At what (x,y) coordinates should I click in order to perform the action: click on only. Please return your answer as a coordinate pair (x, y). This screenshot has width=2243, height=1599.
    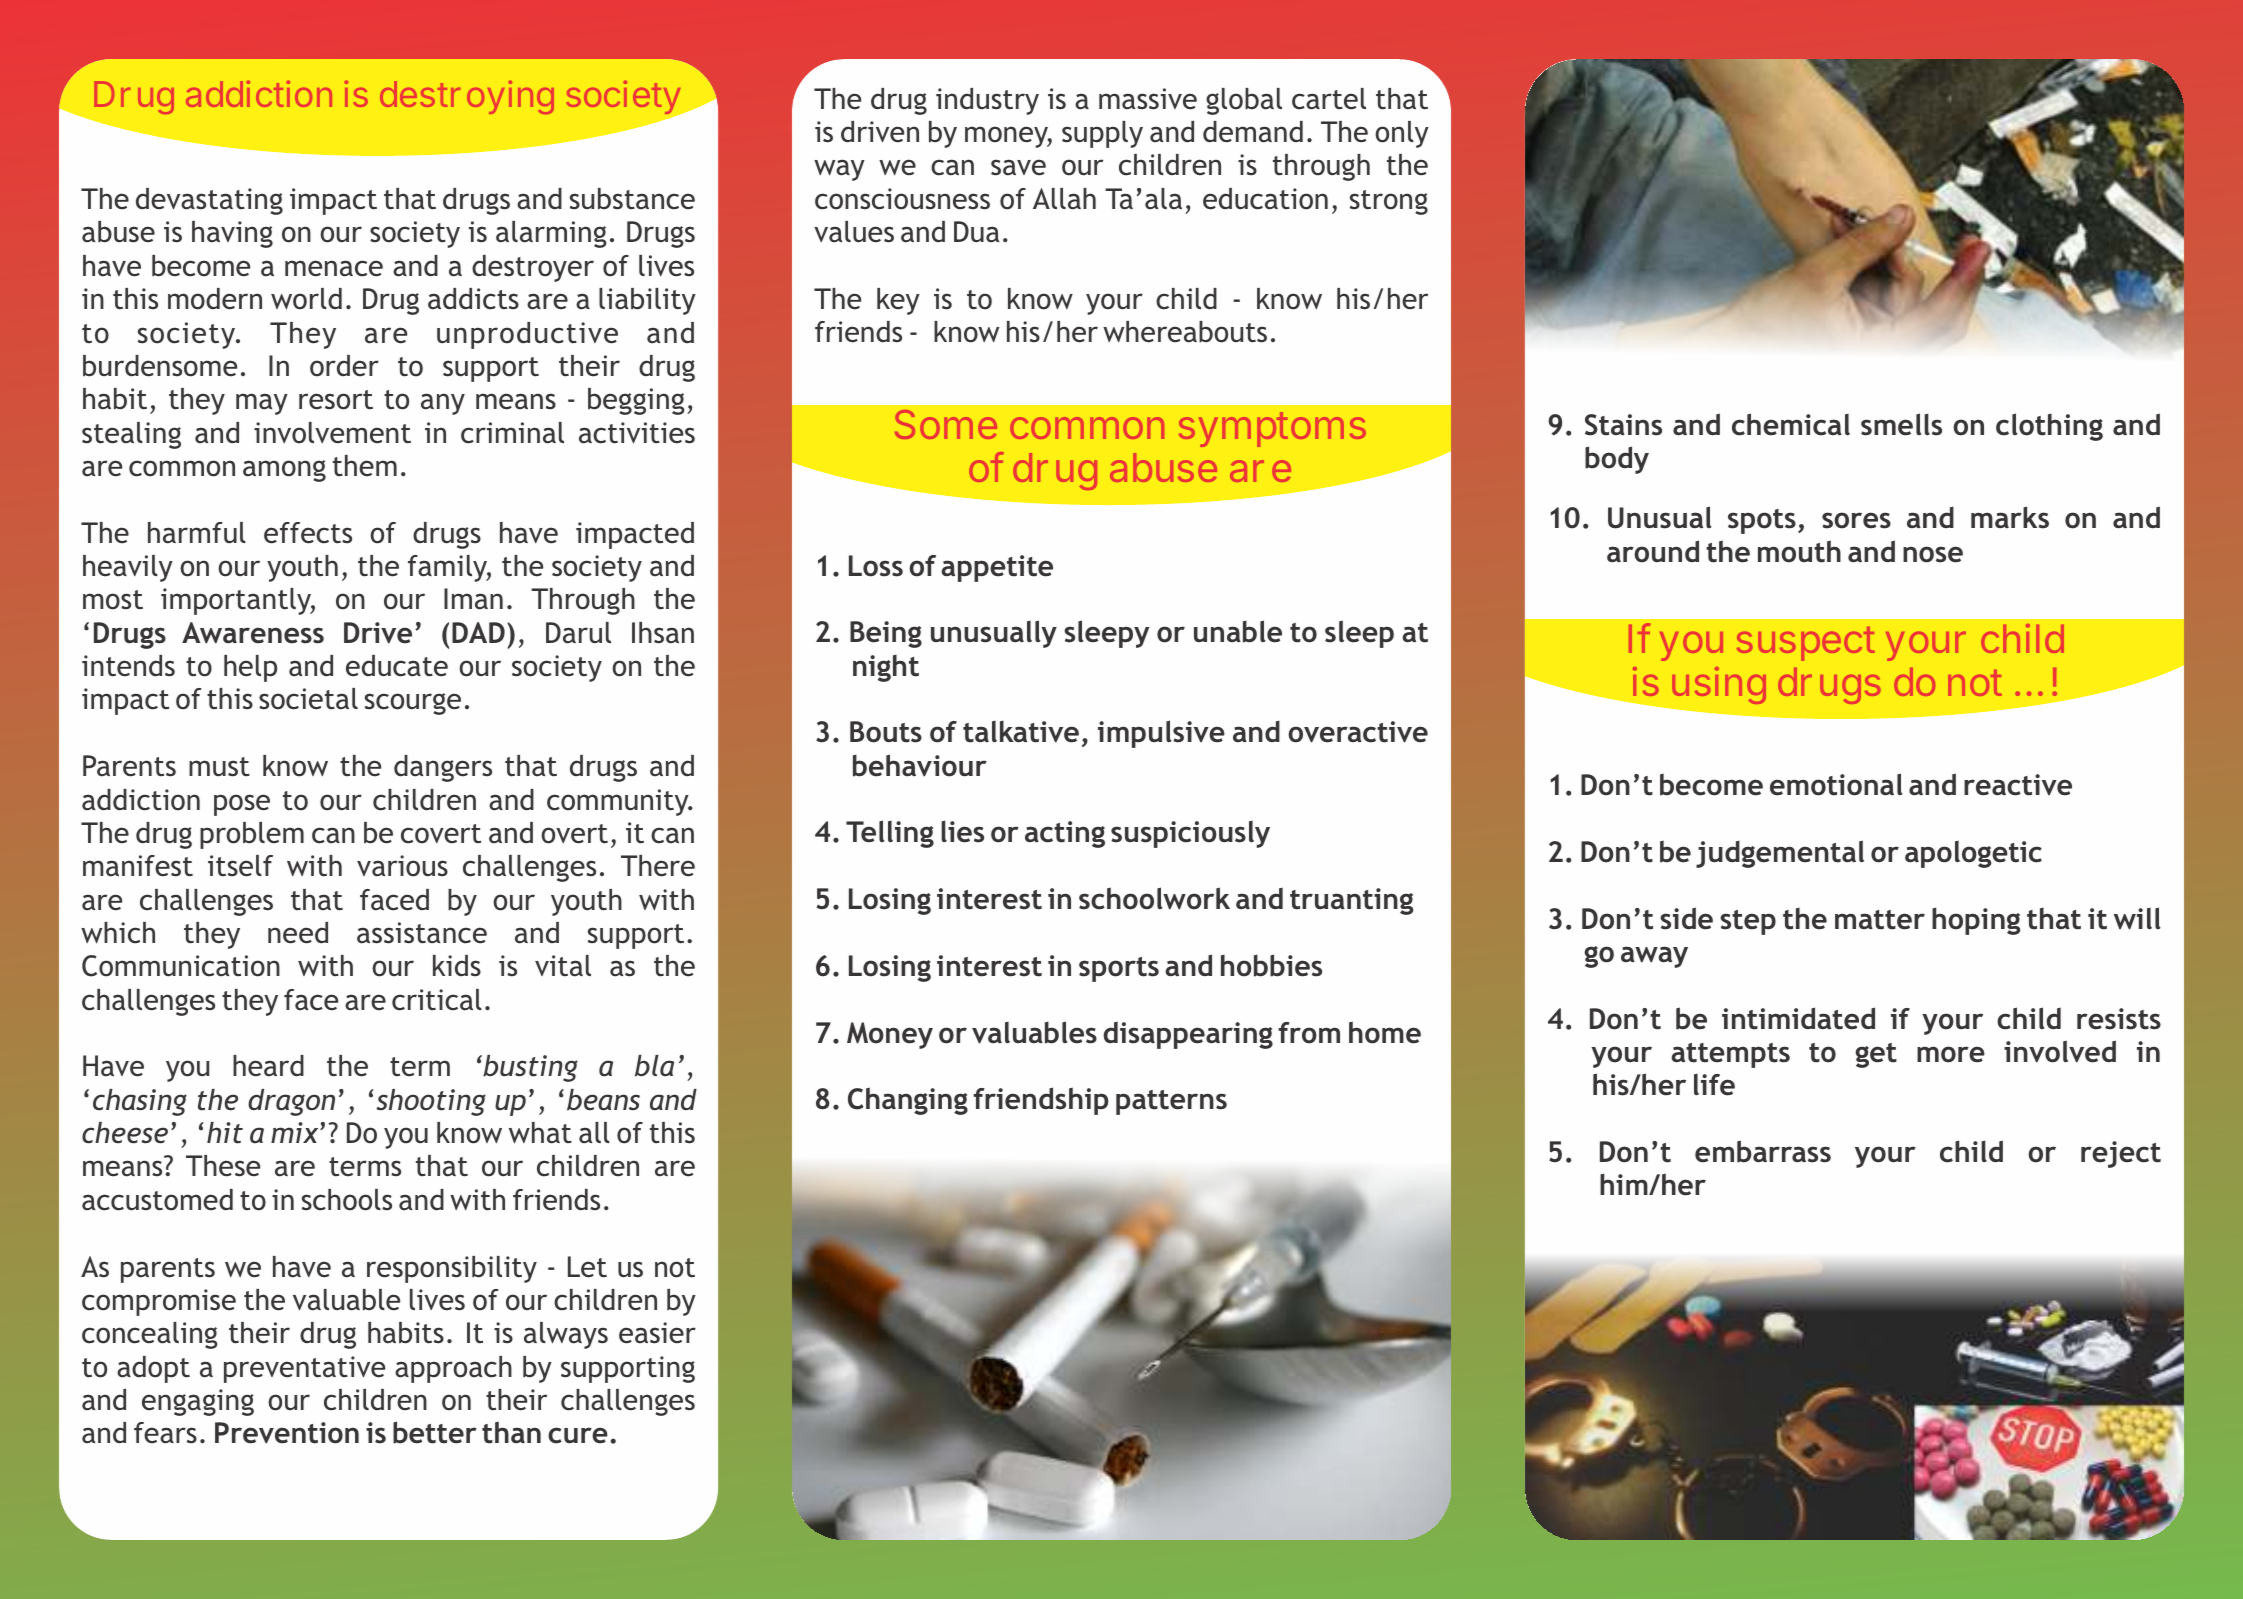
    Looking at the image, I should click on (1402, 134).
